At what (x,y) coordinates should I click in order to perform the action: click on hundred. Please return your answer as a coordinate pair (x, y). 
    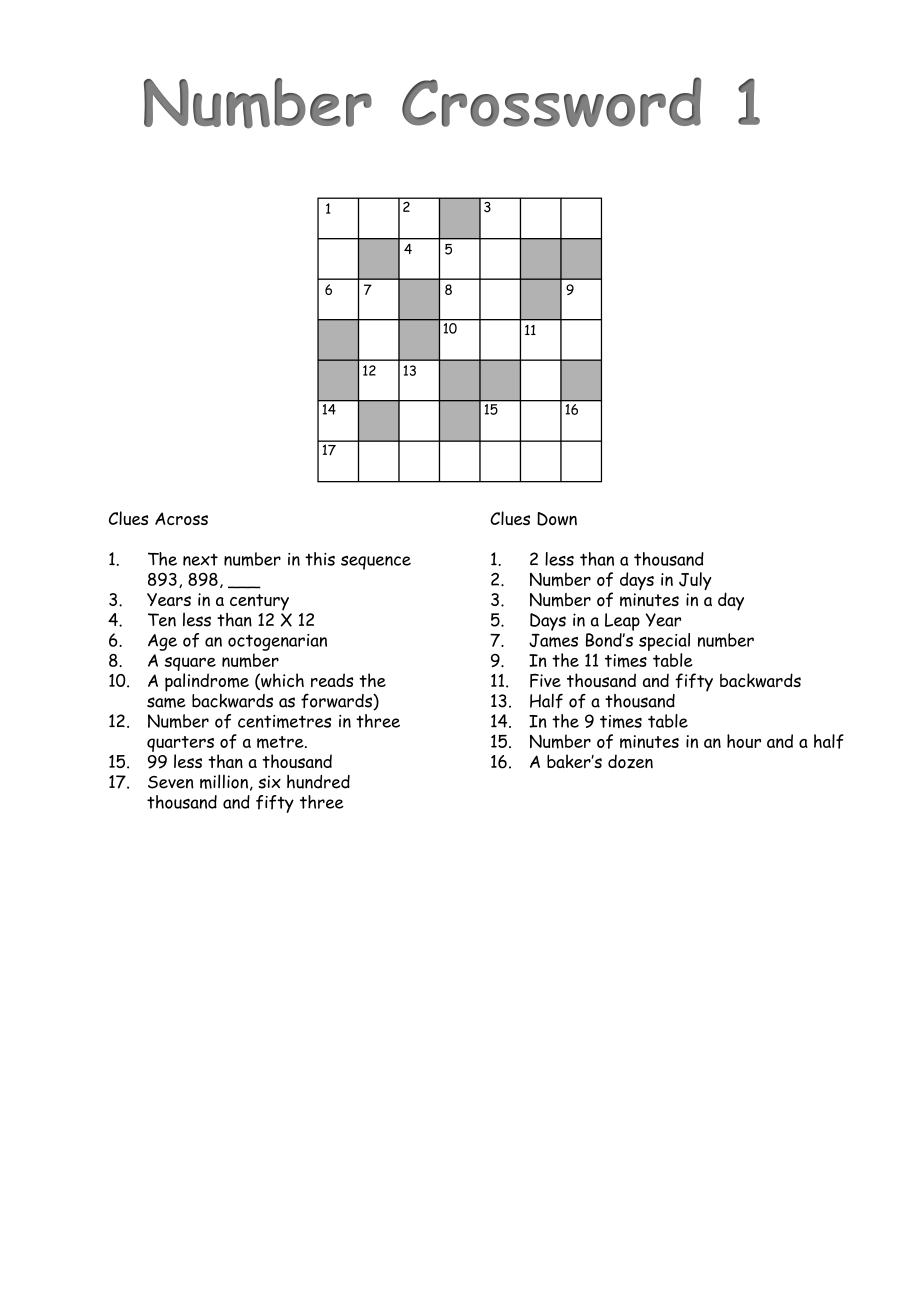
    Looking at the image, I should click on (318, 782).
